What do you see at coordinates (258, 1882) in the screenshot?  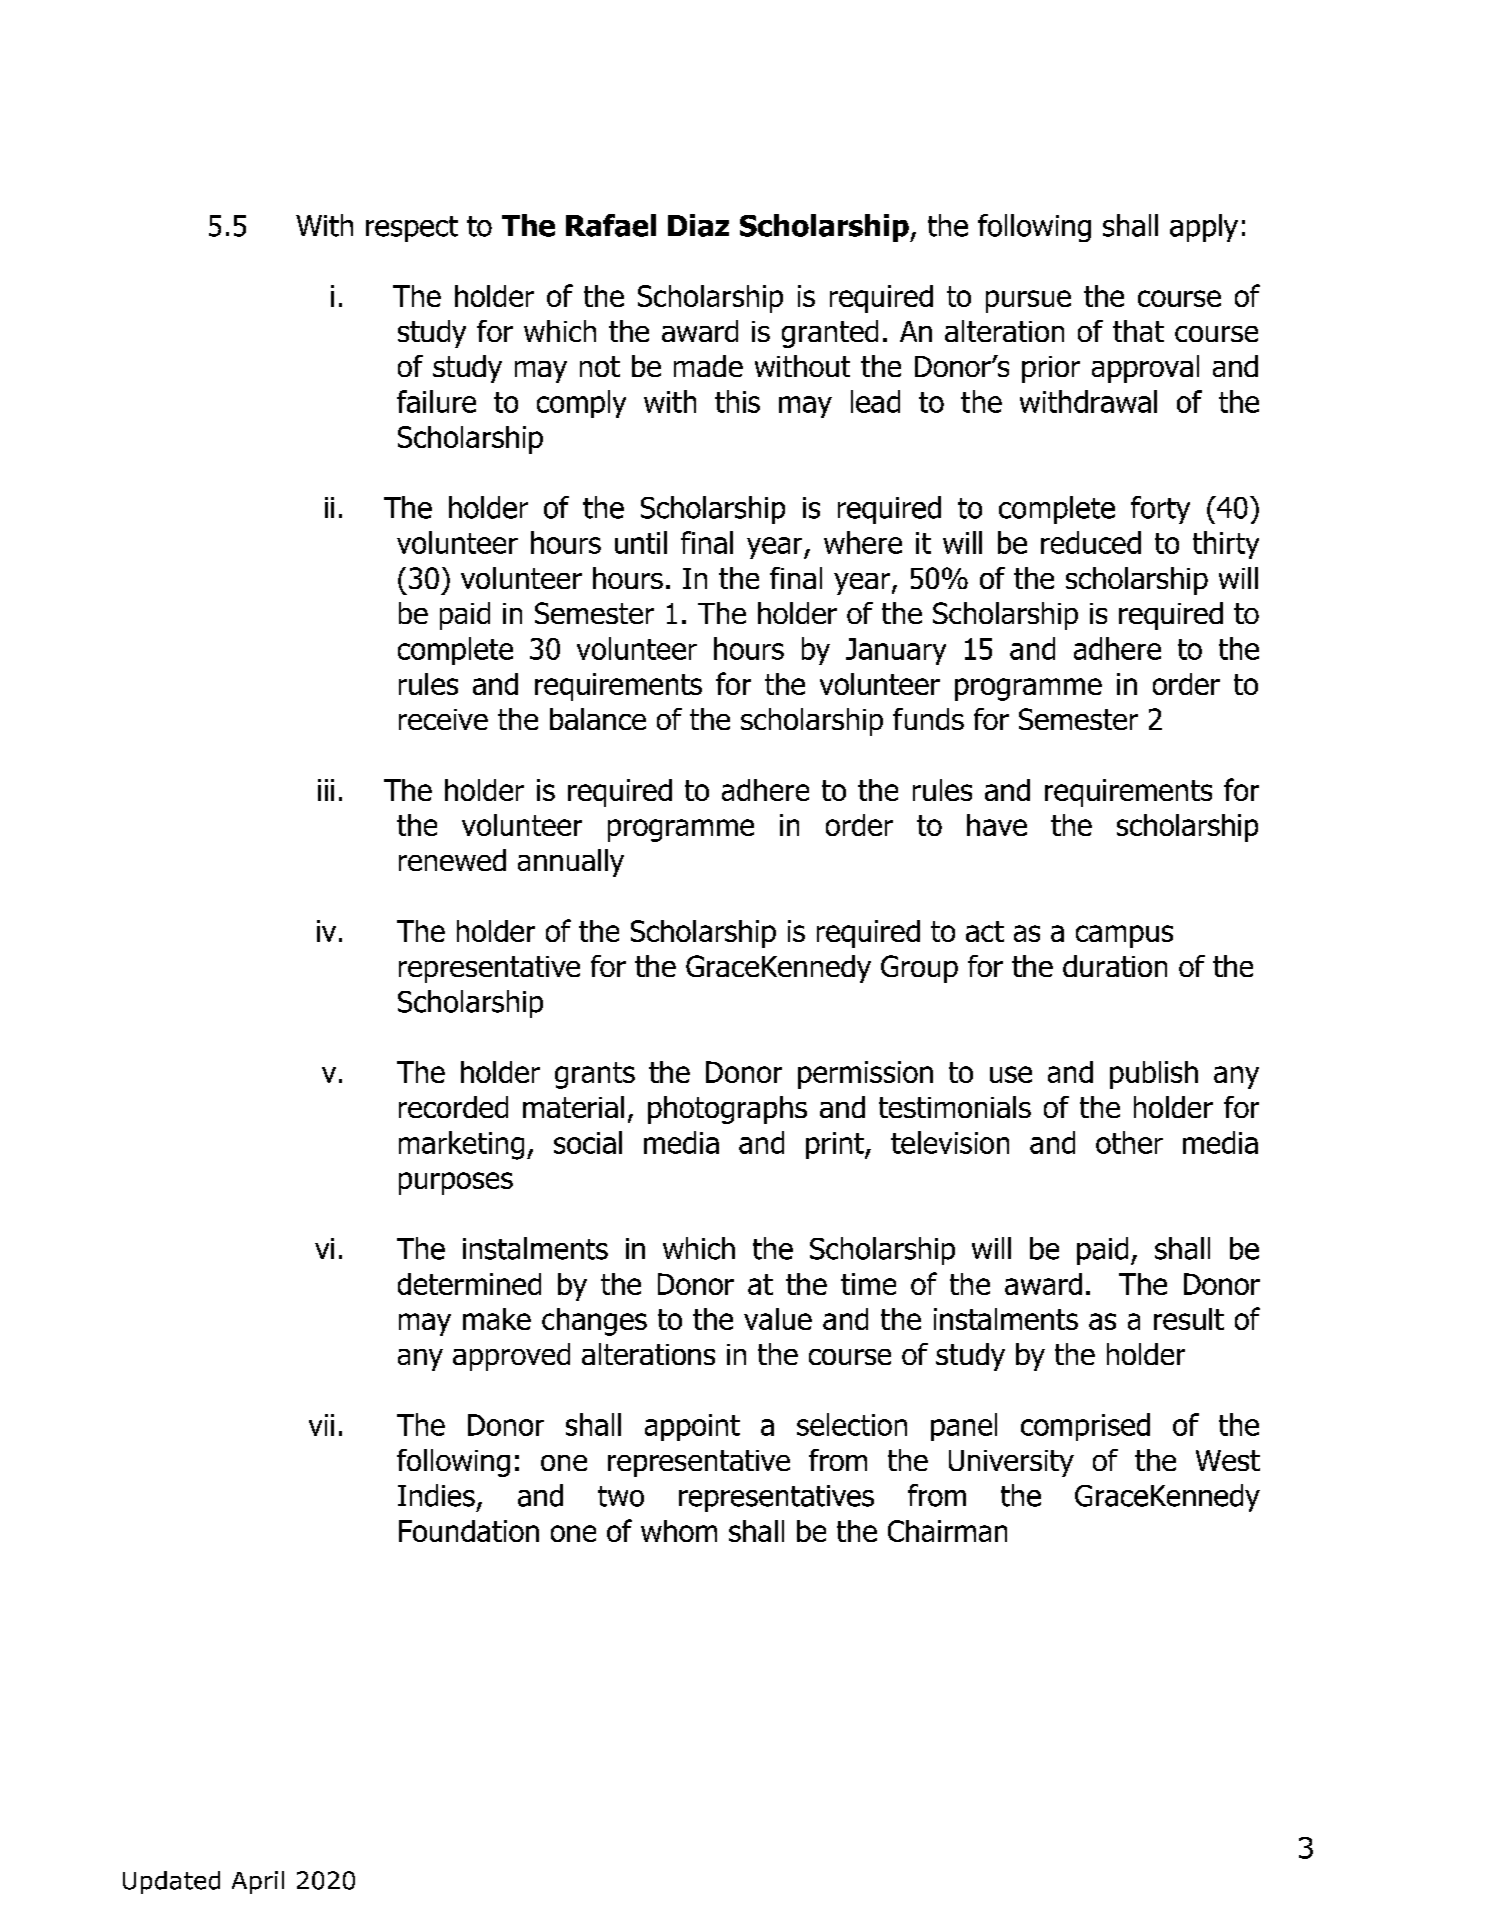 I see `April` at bounding box center [258, 1882].
